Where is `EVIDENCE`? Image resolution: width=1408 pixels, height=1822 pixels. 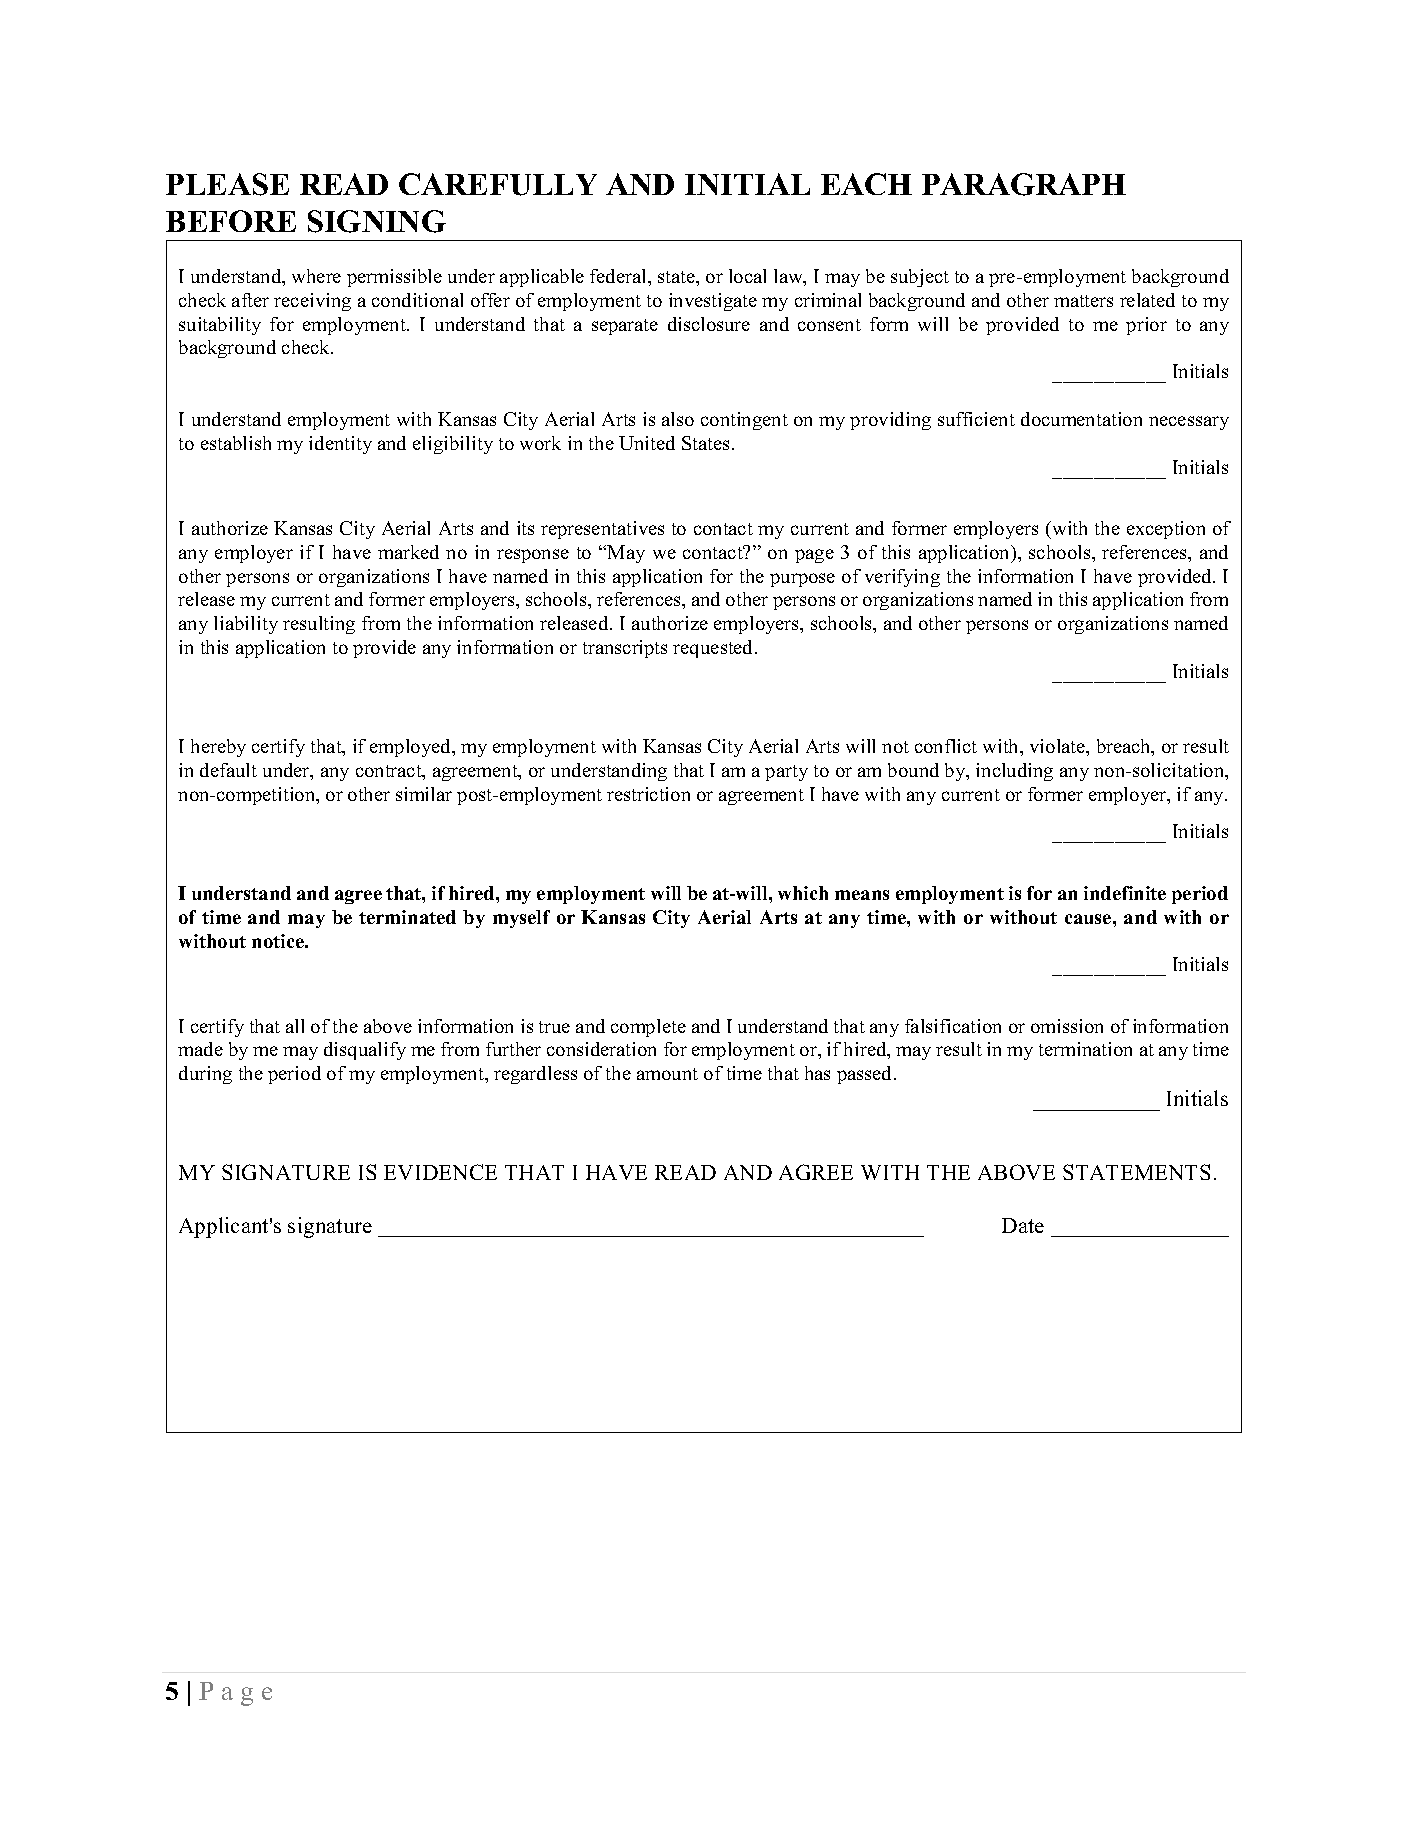
EVIDENCE is located at coordinates (440, 1172).
